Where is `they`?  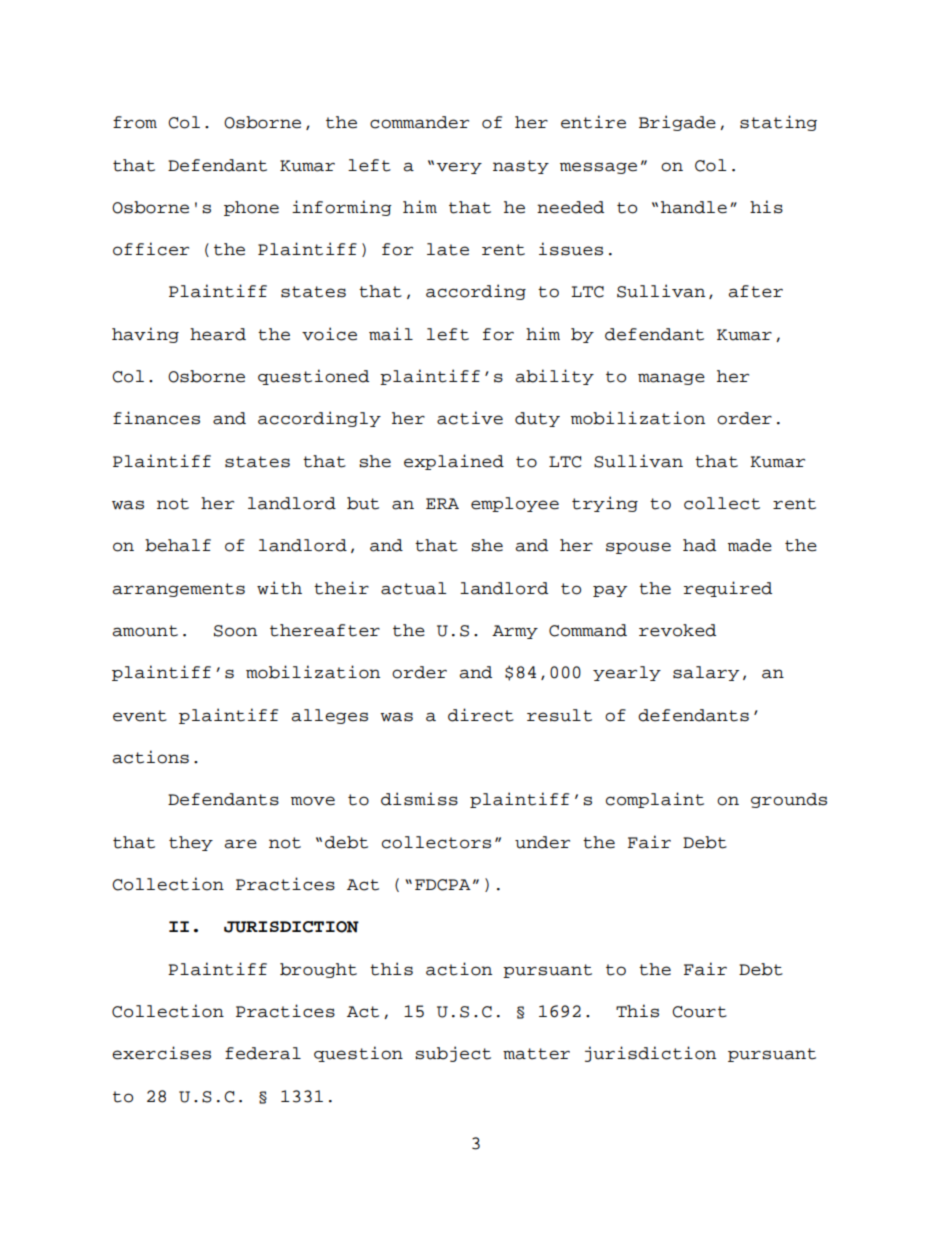 they is located at coordinates (191, 843).
